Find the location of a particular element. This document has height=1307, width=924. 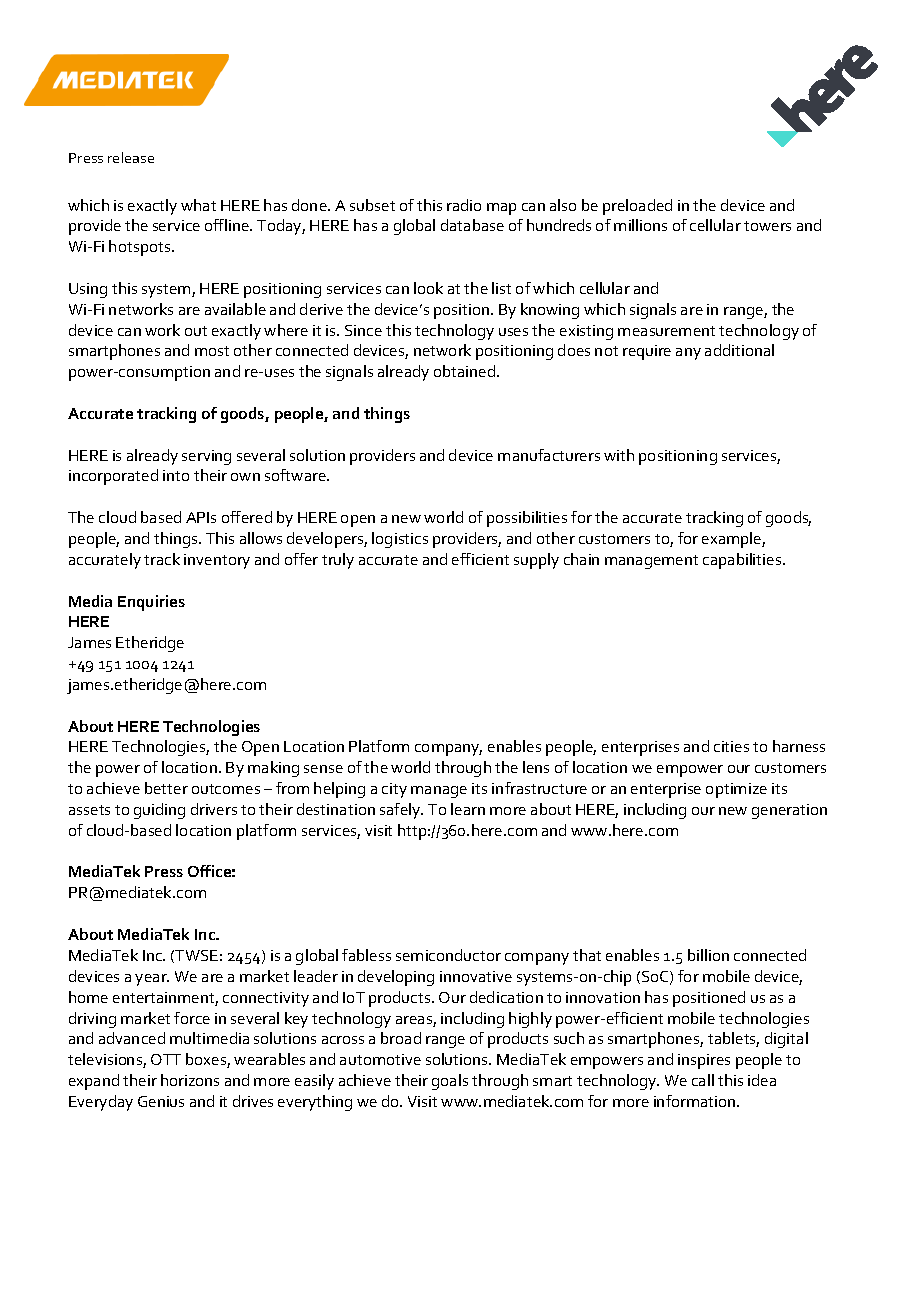

capabilities is located at coordinates (743, 561).
